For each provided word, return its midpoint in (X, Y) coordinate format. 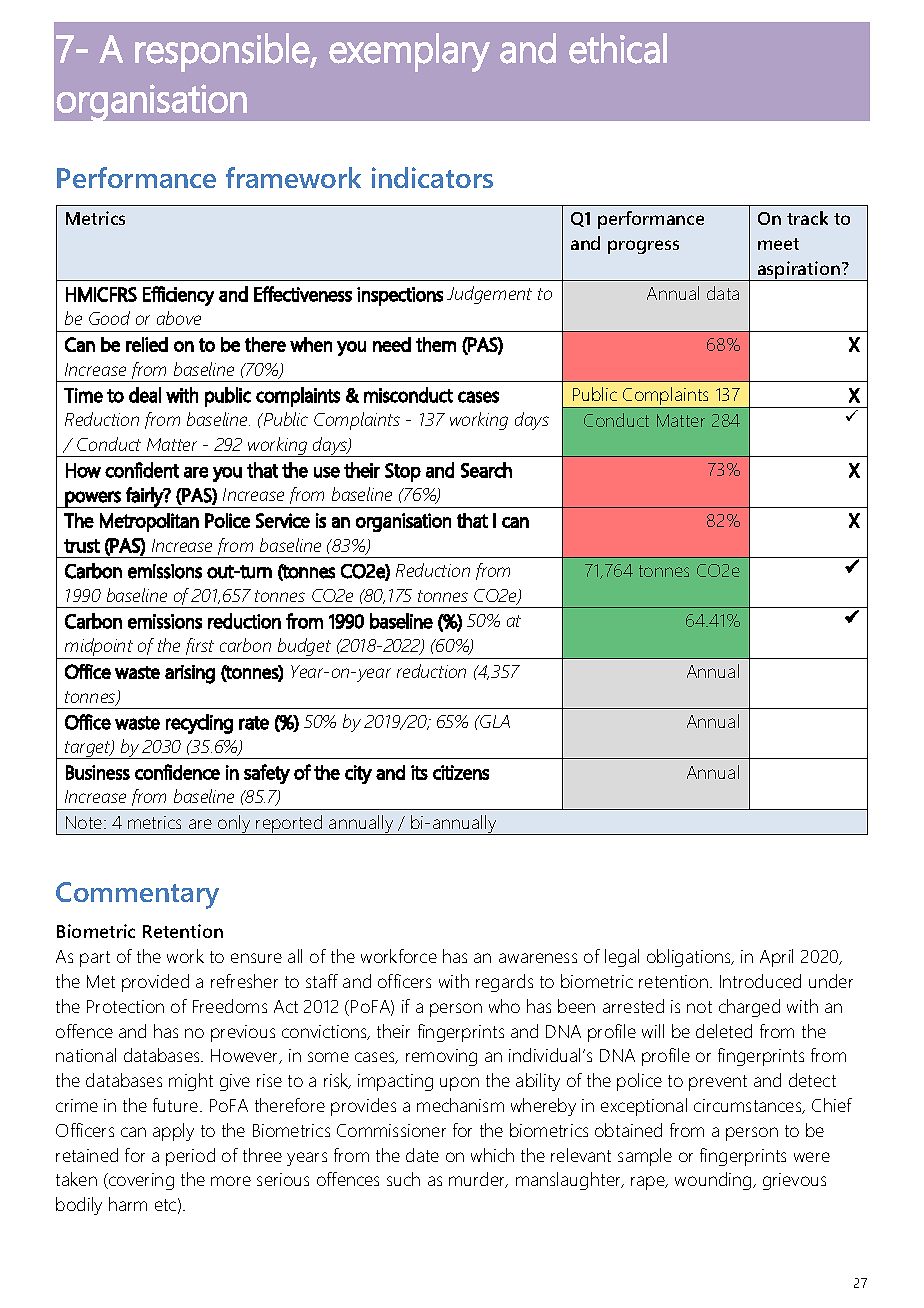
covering (140, 1181)
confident (142, 470)
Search (486, 470)
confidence (177, 772)
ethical (618, 48)
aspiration (799, 271)
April (776, 958)
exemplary (409, 52)
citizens (461, 772)
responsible (223, 52)
